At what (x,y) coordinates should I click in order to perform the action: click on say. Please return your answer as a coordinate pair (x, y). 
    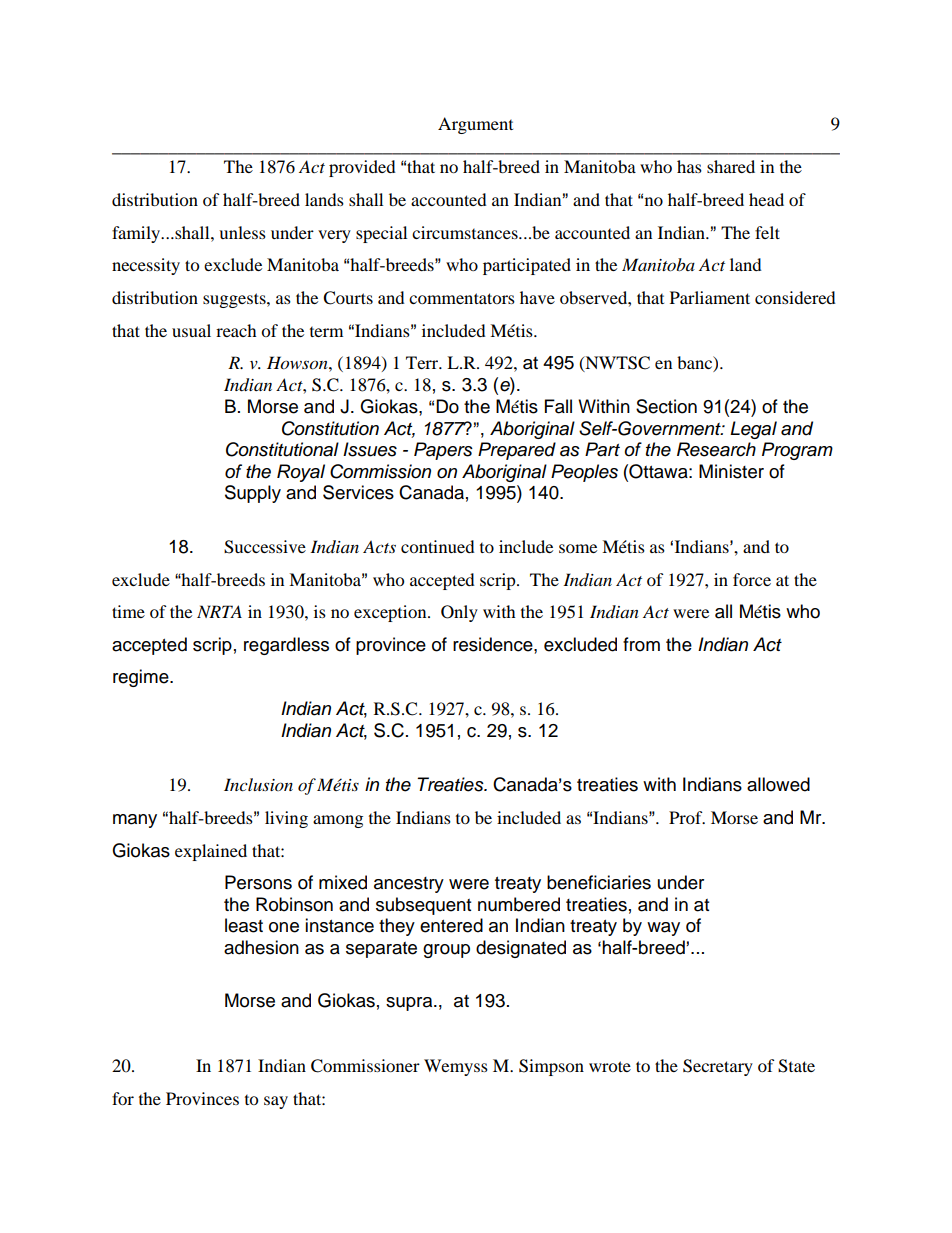
    Looking at the image, I should click on (276, 1102).
